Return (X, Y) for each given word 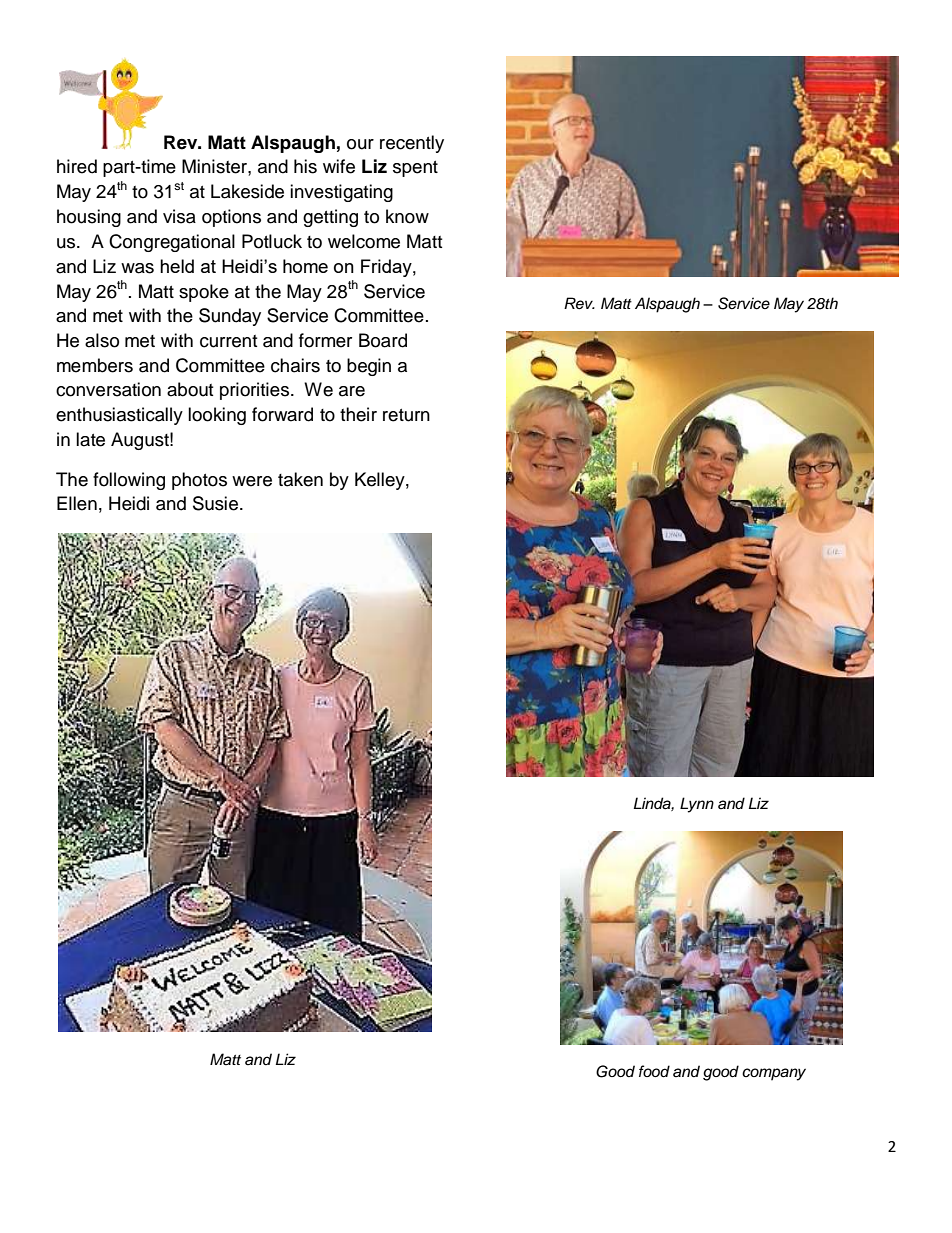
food (654, 1071)
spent (415, 169)
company (774, 1074)
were (252, 481)
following (129, 481)
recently (412, 144)
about (190, 389)
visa (179, 216)
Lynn (697, 805)
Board (383, 340)
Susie (215, 503)
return (406, 415)
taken (300, 479)
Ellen (77, 503)
